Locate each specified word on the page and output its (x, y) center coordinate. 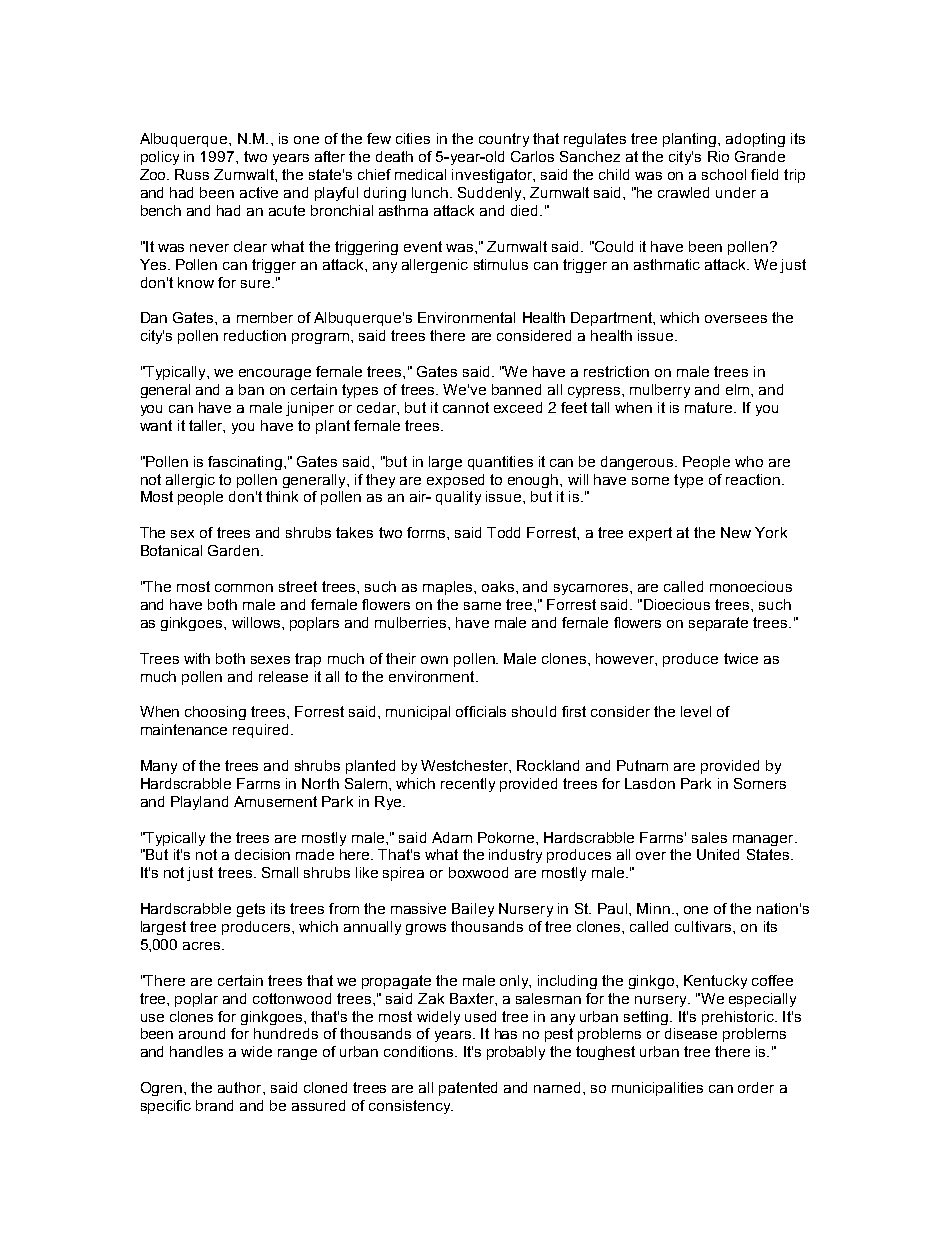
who (749, 461)
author (241, 1087)
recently (468, 785)
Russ (192, 174)
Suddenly (491, 194)
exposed (455, 481)
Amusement (275, 801)
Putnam (642, 765)
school (724, 174)
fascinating (245, 463)
